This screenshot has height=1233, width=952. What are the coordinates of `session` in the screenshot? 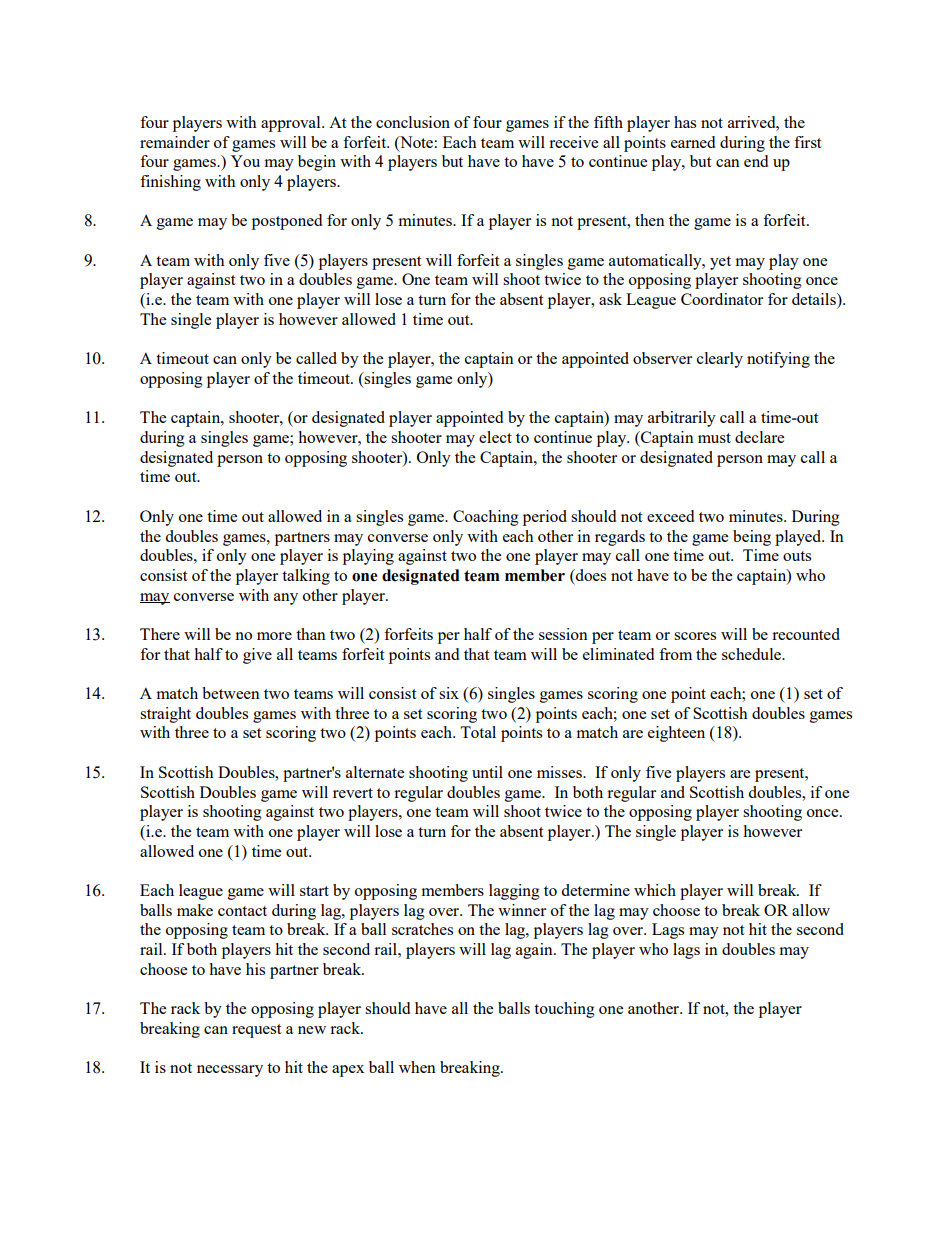 It's located at (563, 634).
